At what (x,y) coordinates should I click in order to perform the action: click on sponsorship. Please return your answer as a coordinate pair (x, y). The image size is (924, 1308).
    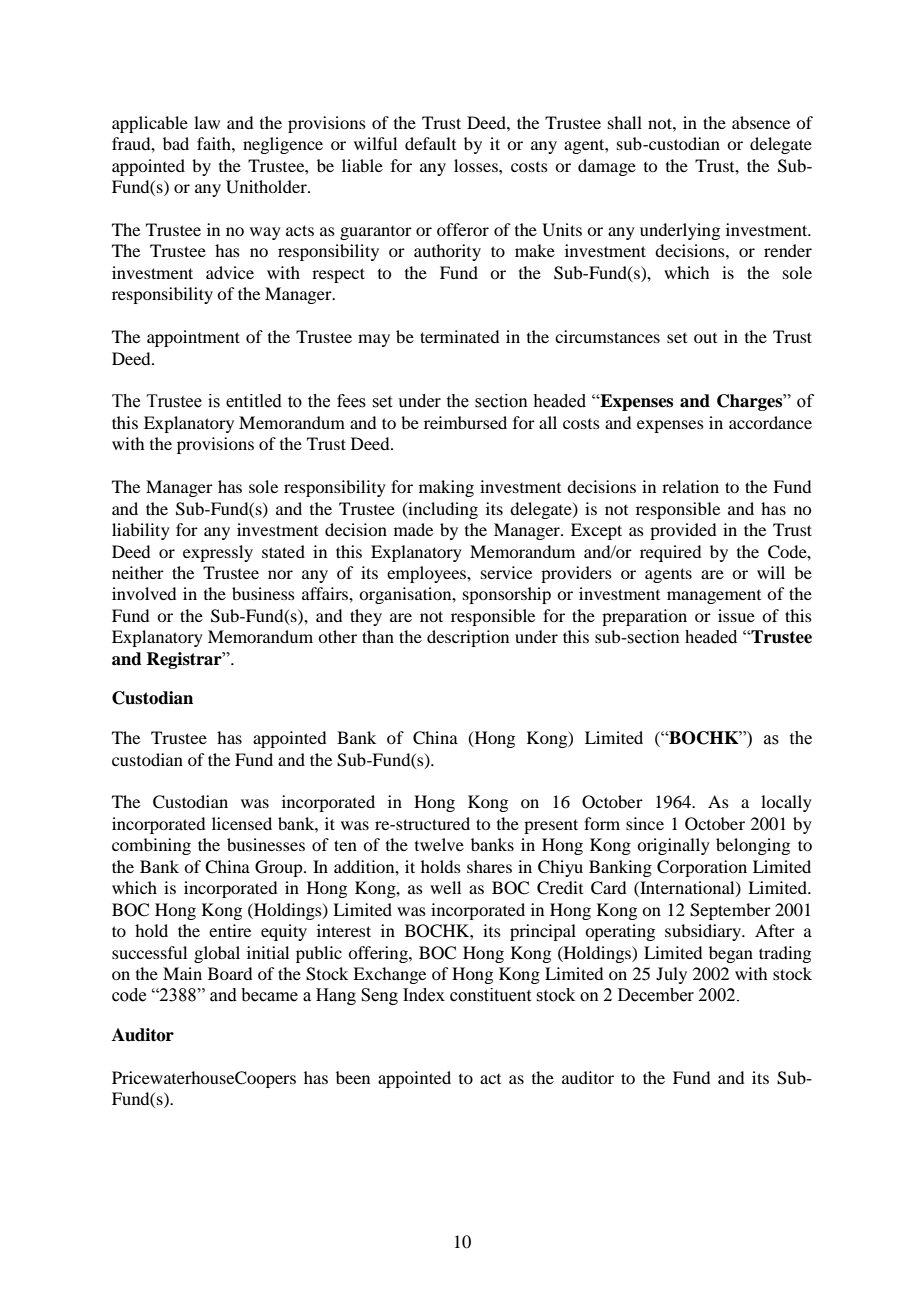
    Looking at the image, I should click on (507, 595).
